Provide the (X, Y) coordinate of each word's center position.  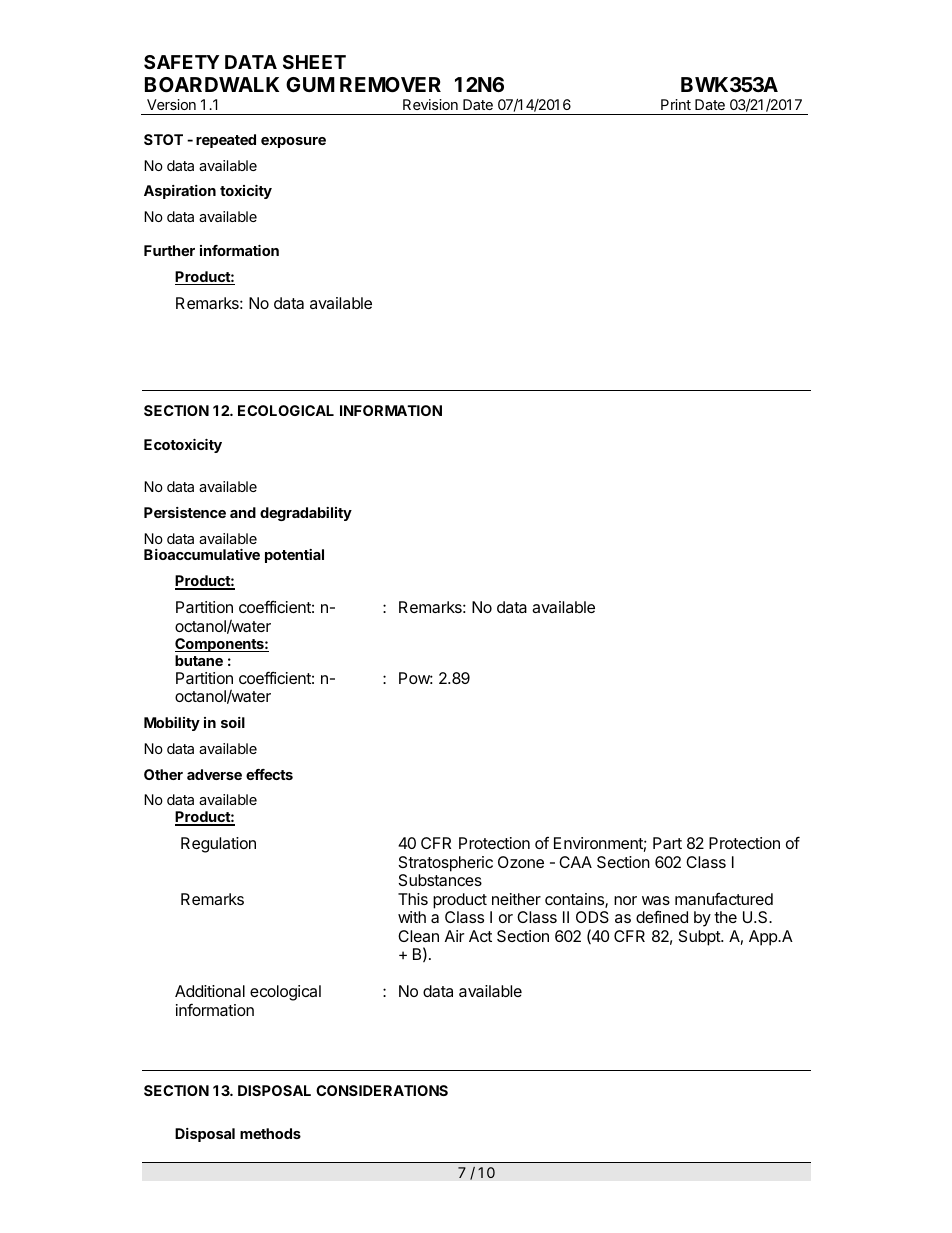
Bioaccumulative (202, 554)
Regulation (218, 845)
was (656, 900)
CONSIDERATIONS (382, 1090)
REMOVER (390, 84)
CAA (575, 862)
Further (169, 250)
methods (270, 1133)
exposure (293, 142)
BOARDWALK (212, 84)
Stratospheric (446, 864)
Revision (430, 104)
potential (294, 556)
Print (676, 104)
